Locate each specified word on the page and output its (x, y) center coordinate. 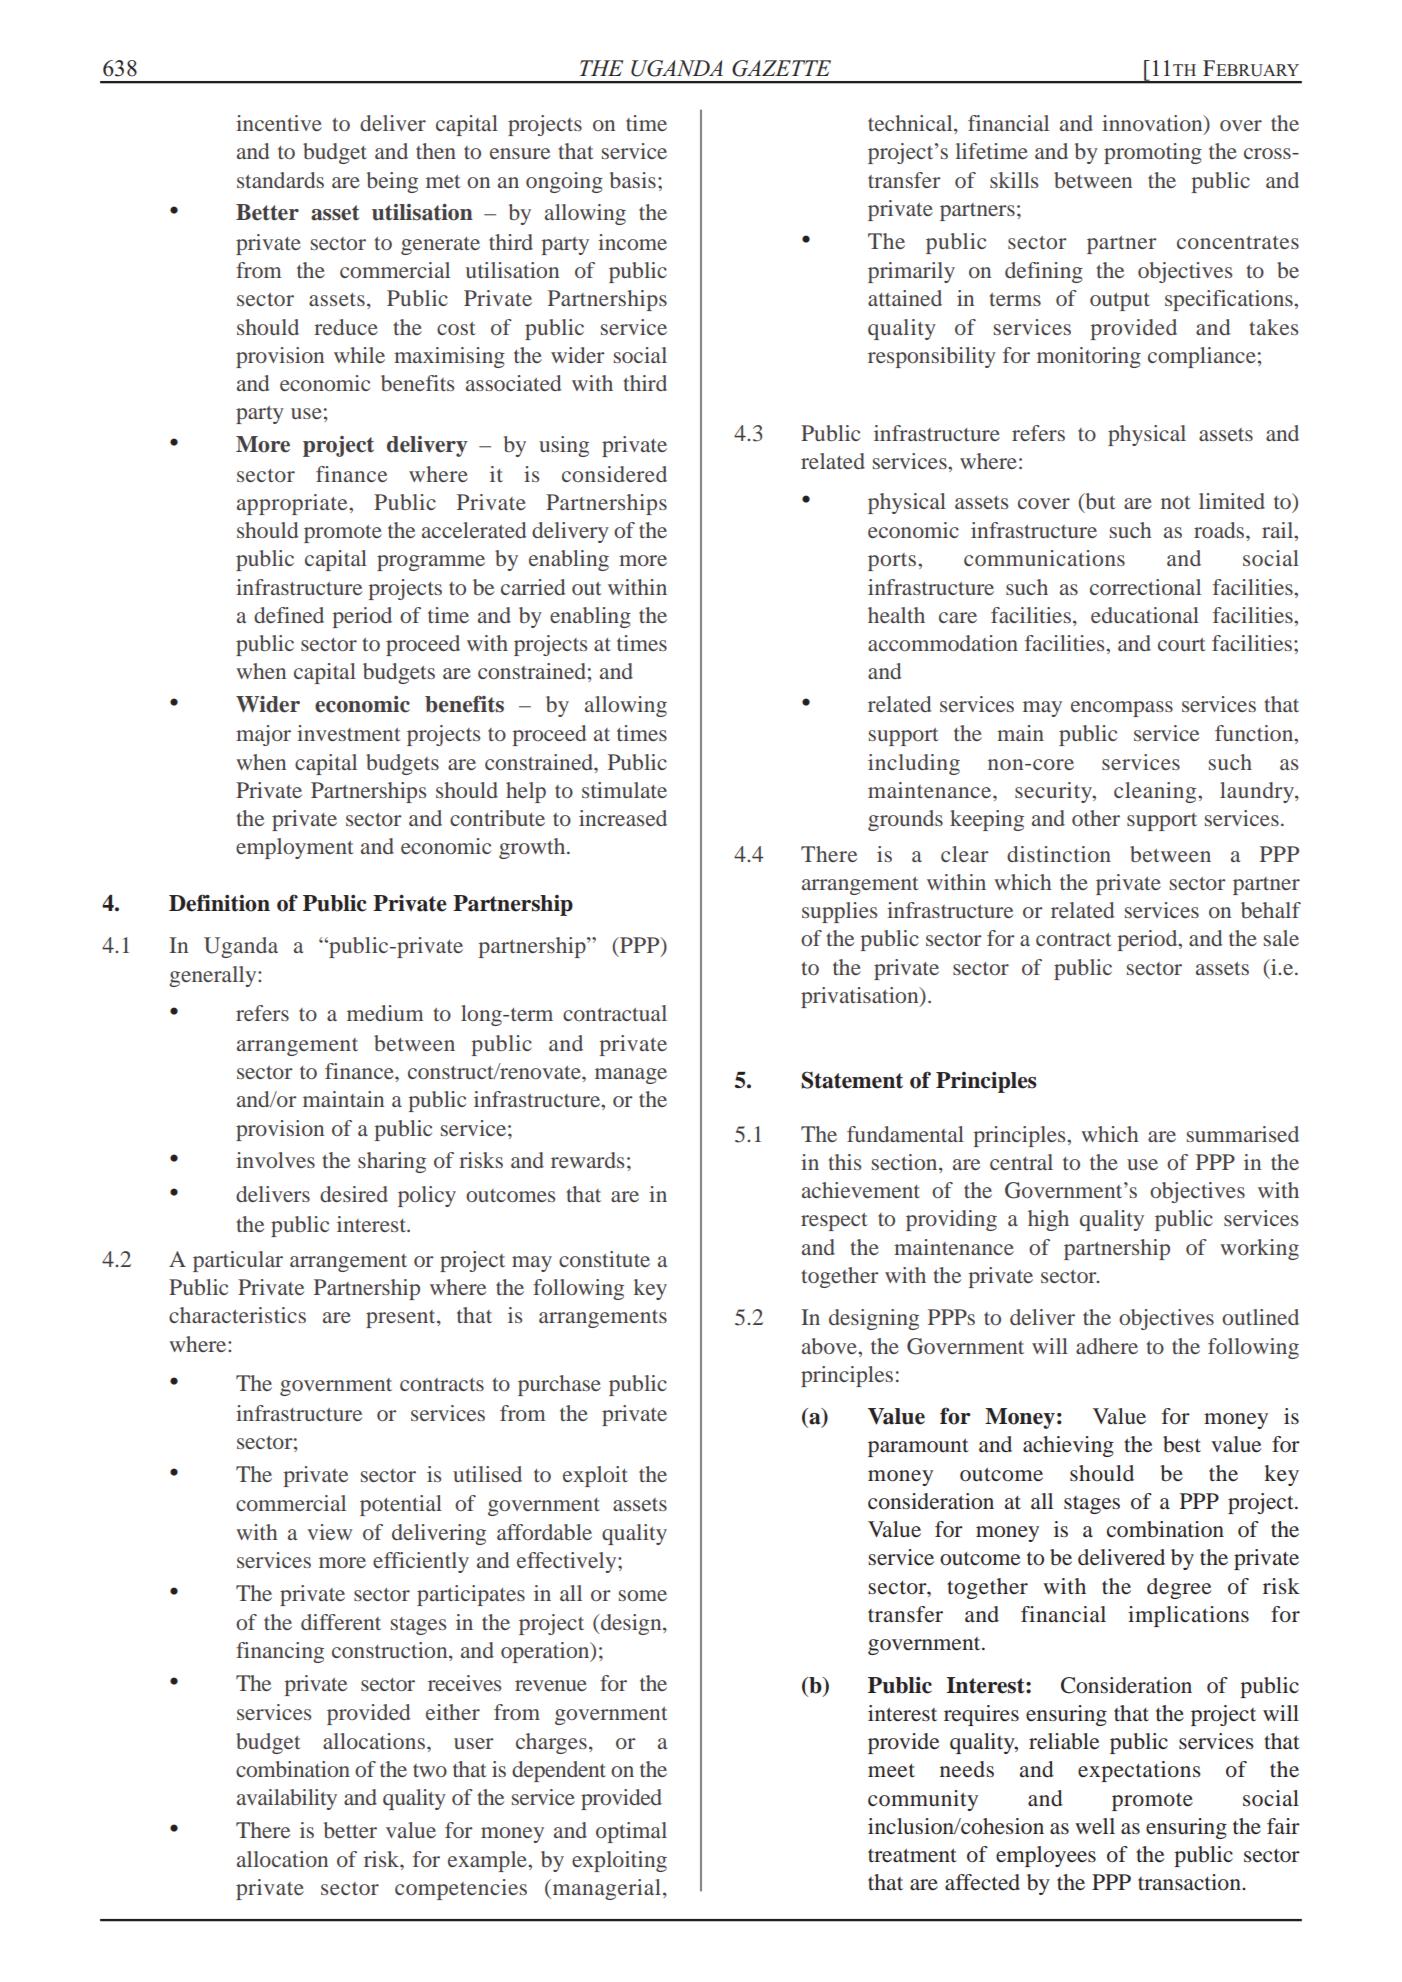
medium (385, 1013)
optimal (631, 1832)
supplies (839, 912)
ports (892, 562)
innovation (1153, 124)
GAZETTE (781, 68)
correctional (1145, 587)
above (830, 1346)
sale (1281, 938)
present (402, 1319)
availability (287, 1799)
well (1095, 1826)
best (1182, 1444)
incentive (279, 123)
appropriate (293, 504)
